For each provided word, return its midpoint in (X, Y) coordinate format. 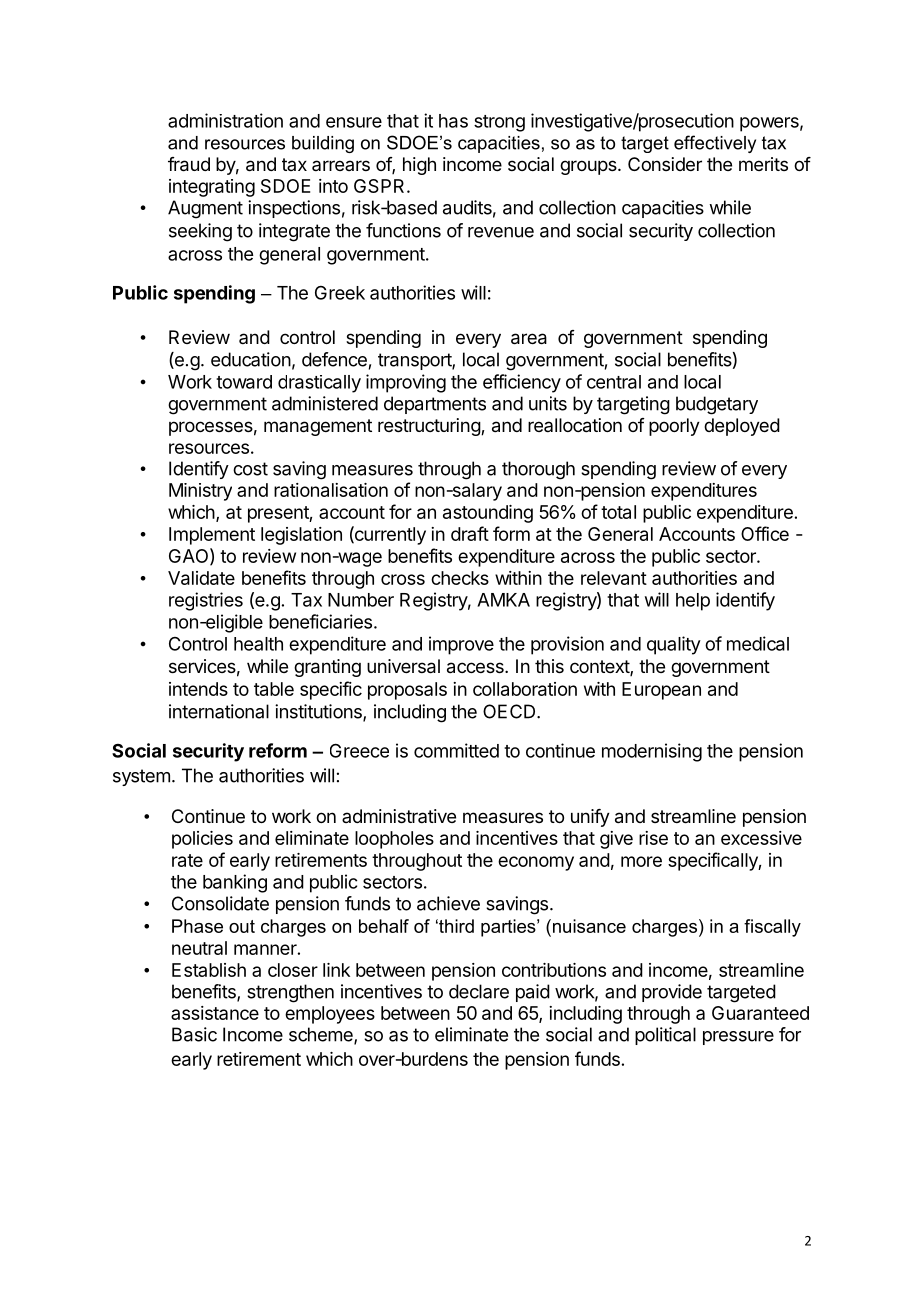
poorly (674, 427)
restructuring (430, 427)
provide (672, 993)
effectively (715, 144)
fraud (189, 164)
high (419, 166)
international (219, 711)
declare (479, 991)
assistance (215, 1013)
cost (250, 469)
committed (456, 750)
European (661, 691)
